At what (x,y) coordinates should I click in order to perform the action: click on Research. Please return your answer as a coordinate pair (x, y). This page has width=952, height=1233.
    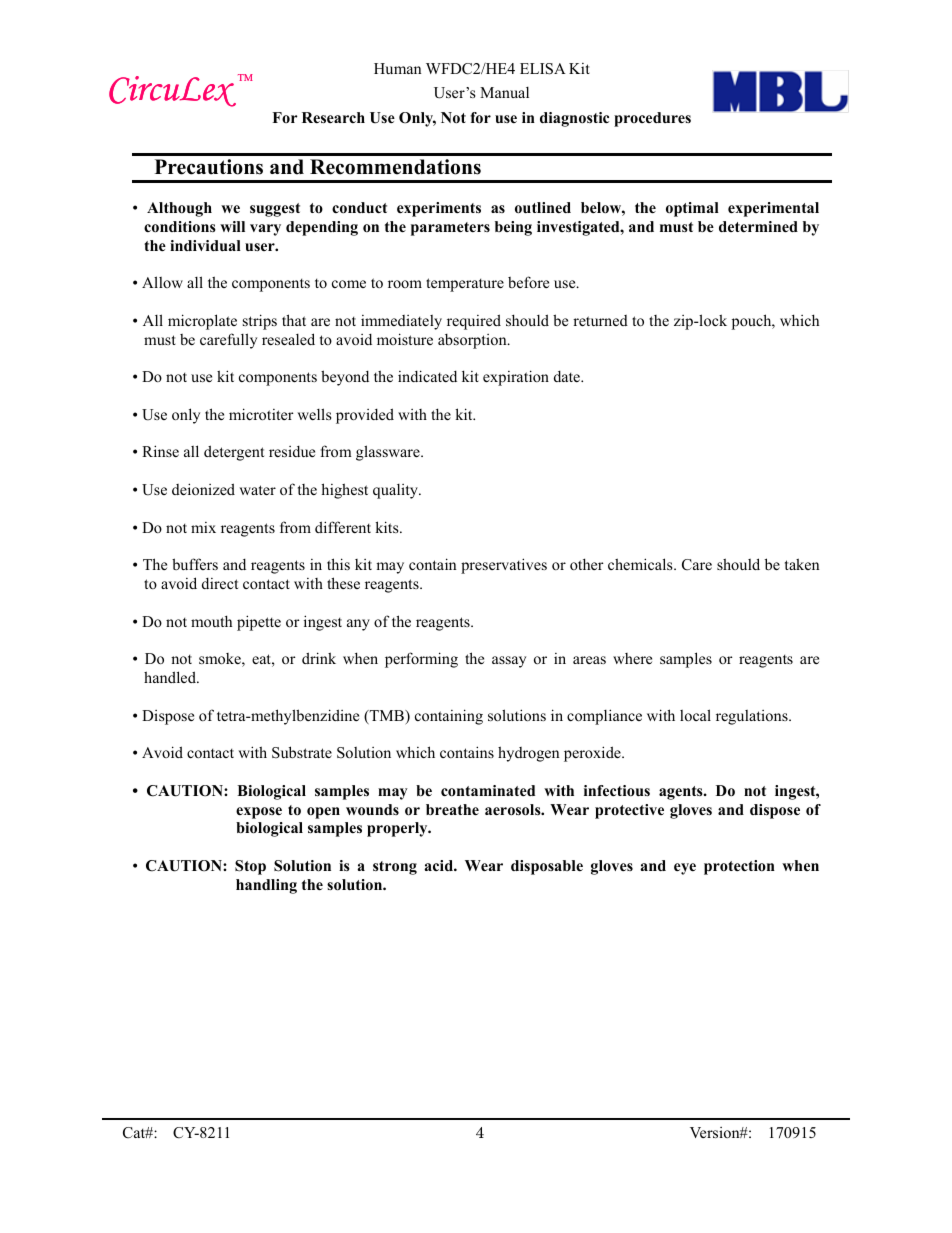
    Looking at the image, I should click on (333, 117).
